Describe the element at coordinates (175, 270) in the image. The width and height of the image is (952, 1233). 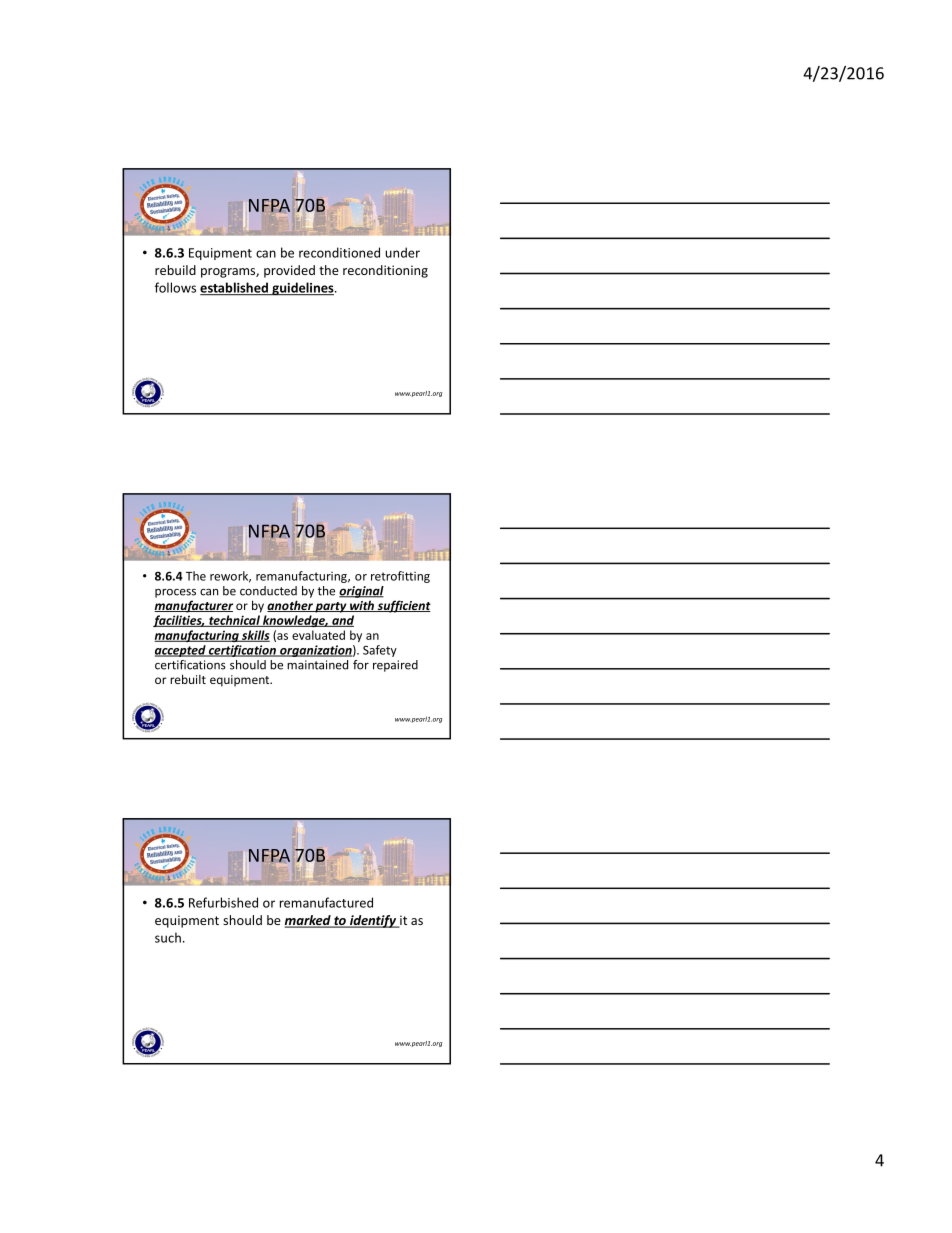
I see `rebuild` at that location.
